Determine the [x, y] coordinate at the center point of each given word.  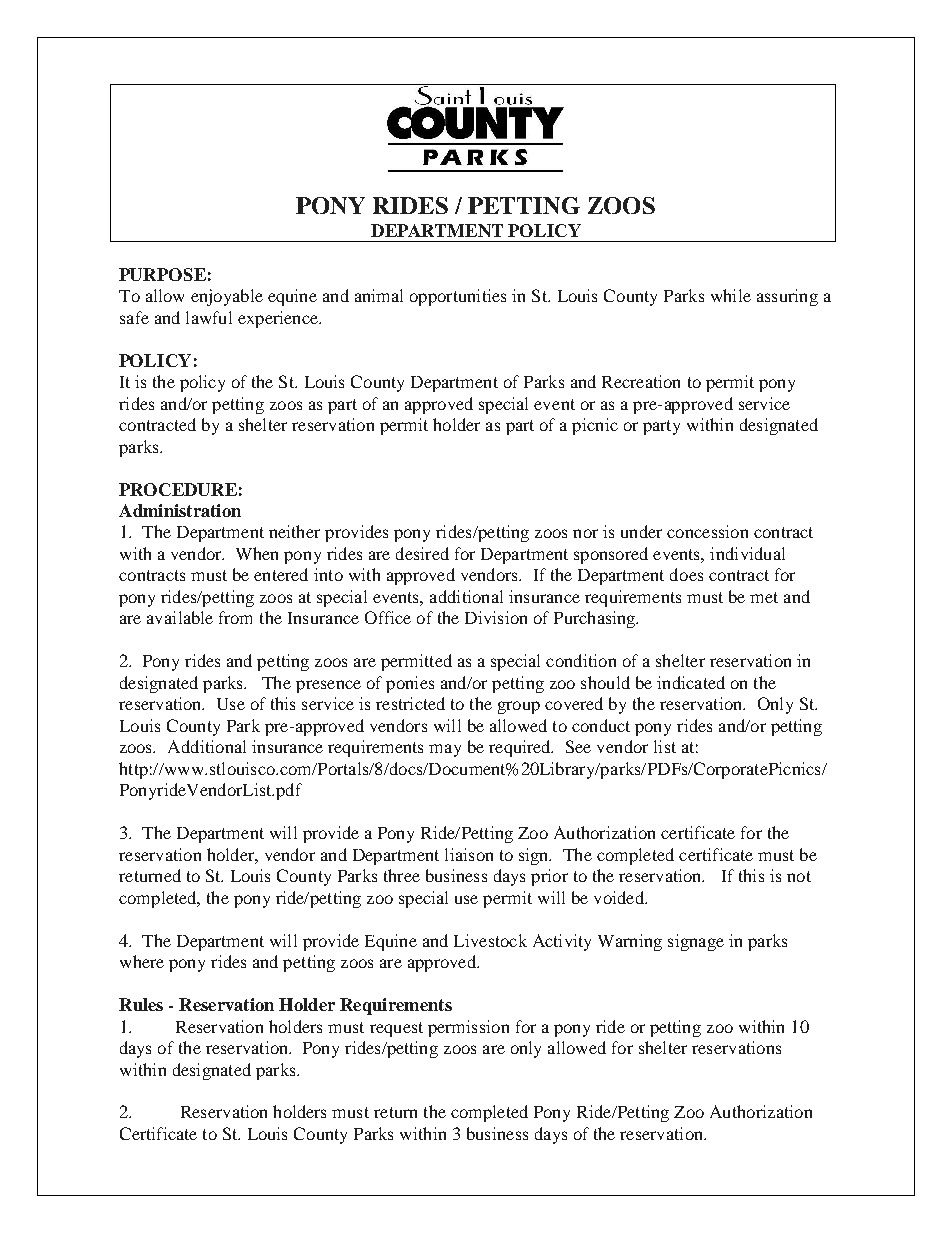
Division [496, 617]
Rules [141, 1004]
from [235, 617]
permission [468, 1028]
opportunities [458, 297]
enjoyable [227, 297]
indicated [691, 682]
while [731, 295]
